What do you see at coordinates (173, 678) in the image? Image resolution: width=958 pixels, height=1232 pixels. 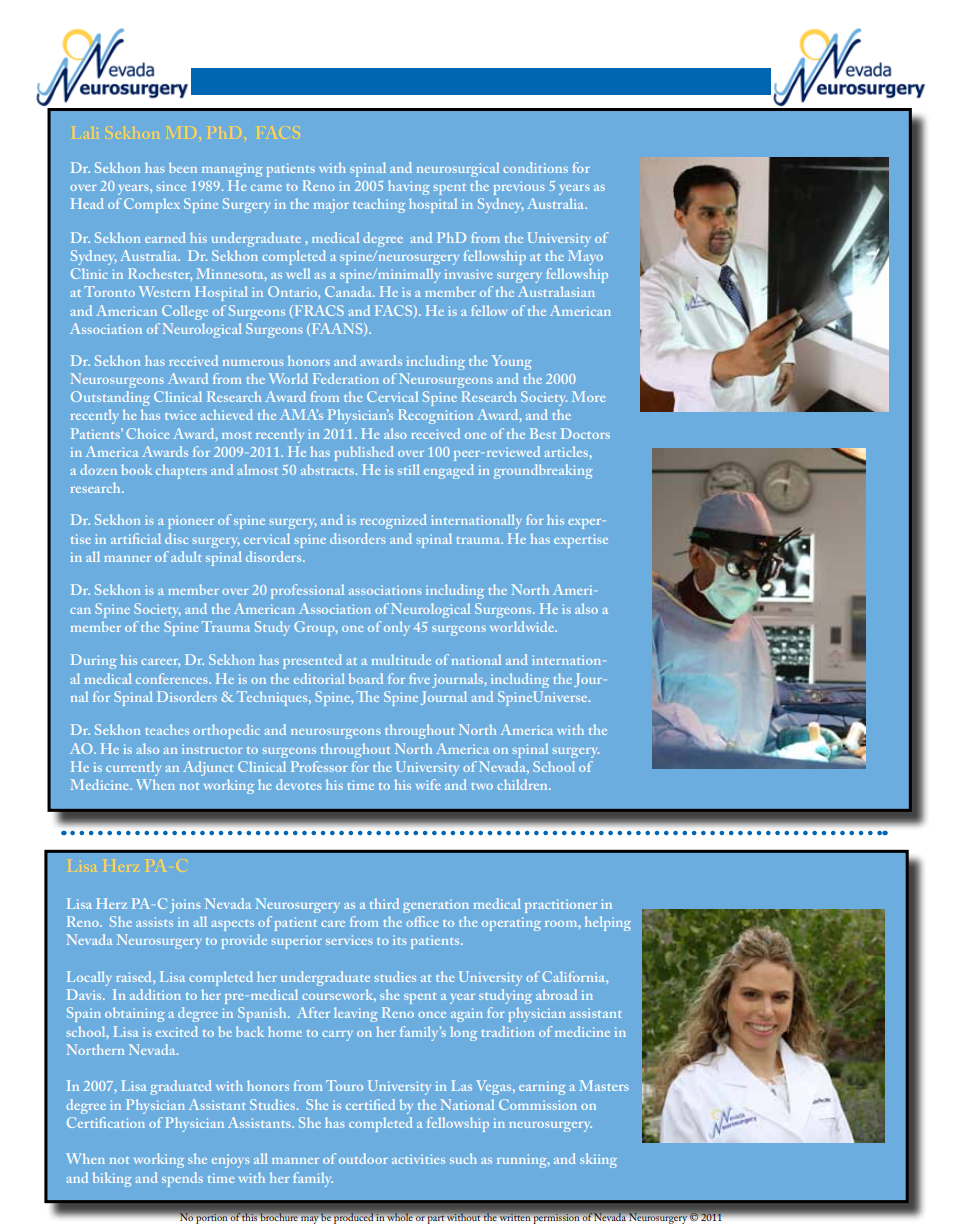 I see `conferences` at bounding box center [173, 678].
